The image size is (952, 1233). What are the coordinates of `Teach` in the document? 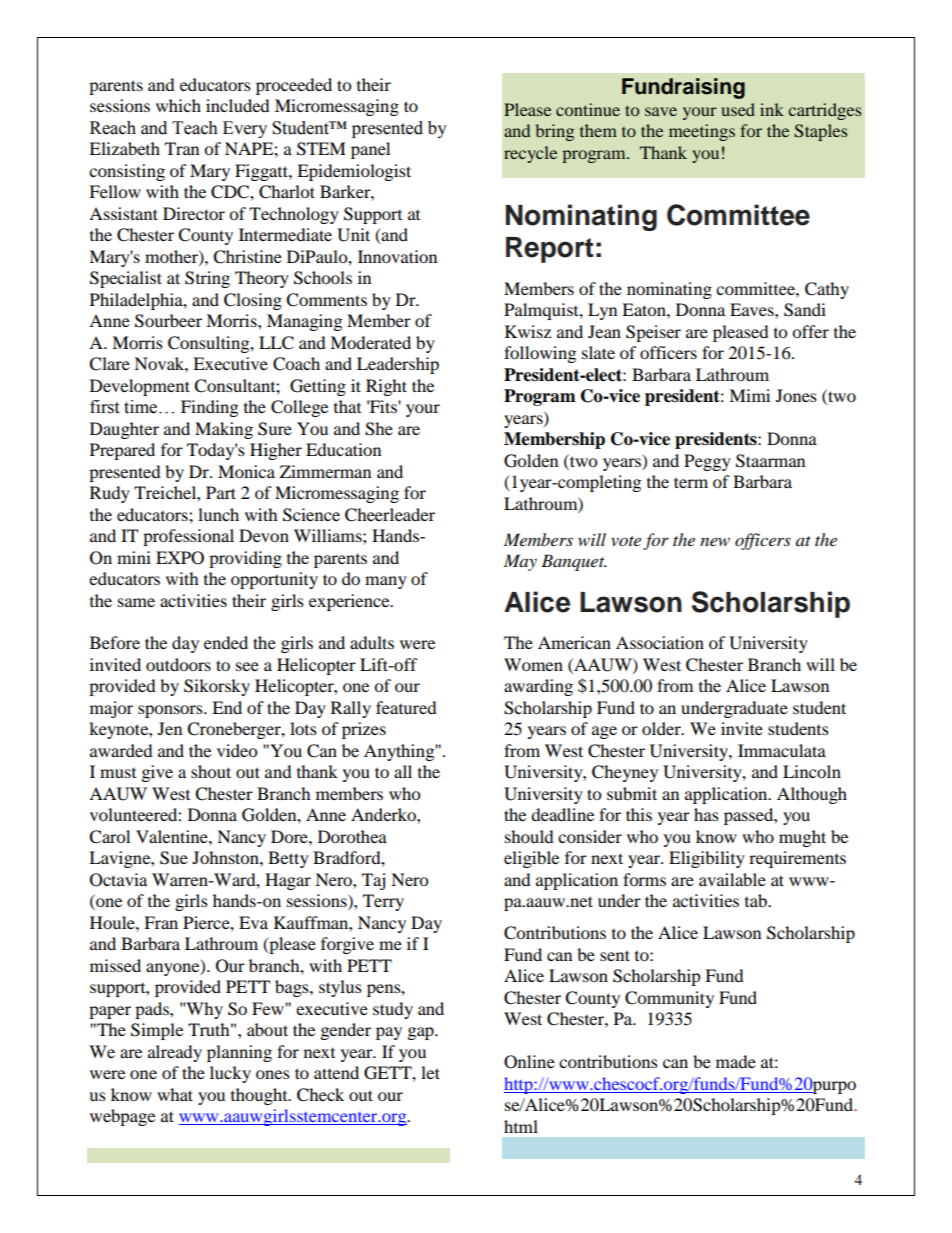 It's located at (195, 128).
